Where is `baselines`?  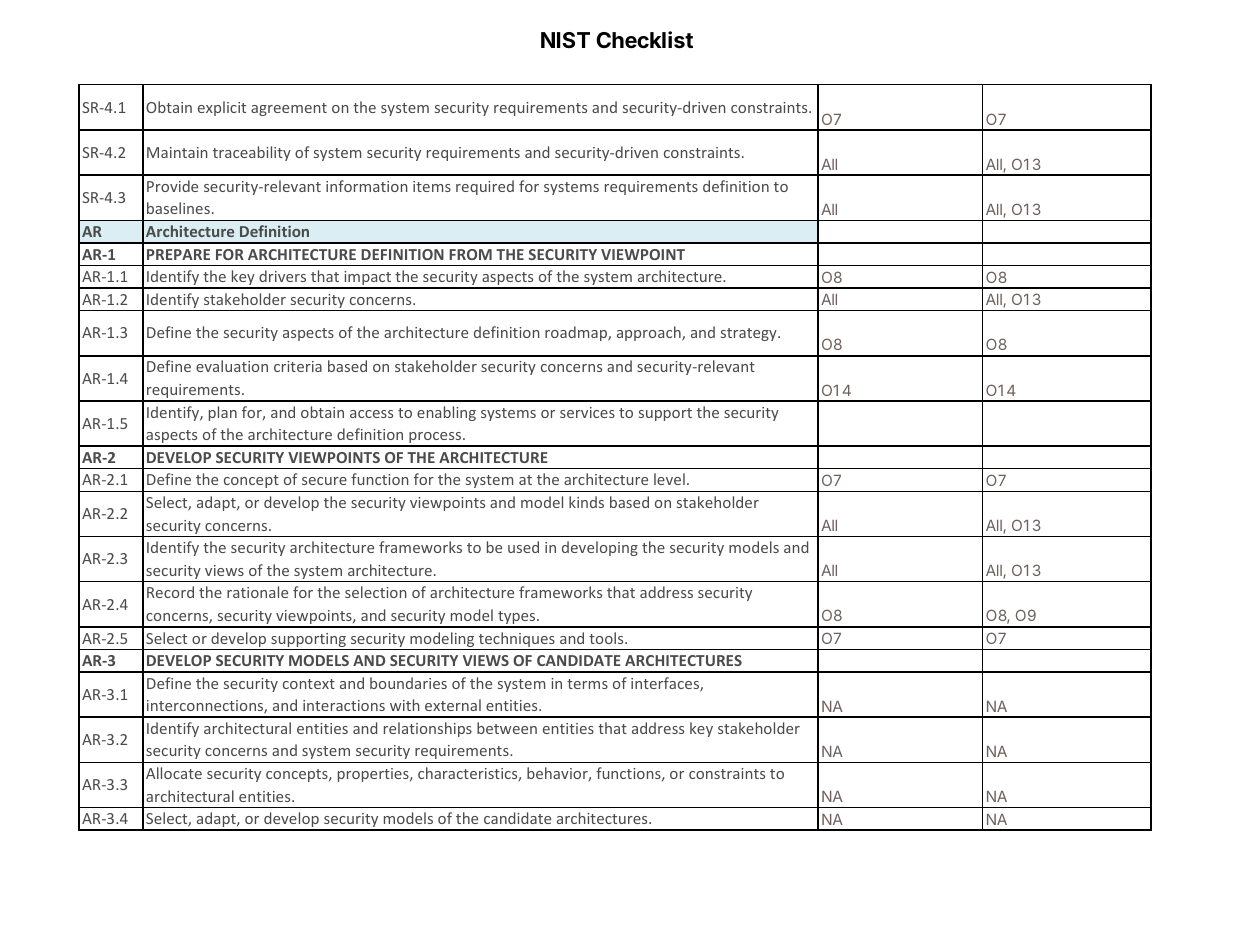 baselines is located at coordinates (178, 208).
